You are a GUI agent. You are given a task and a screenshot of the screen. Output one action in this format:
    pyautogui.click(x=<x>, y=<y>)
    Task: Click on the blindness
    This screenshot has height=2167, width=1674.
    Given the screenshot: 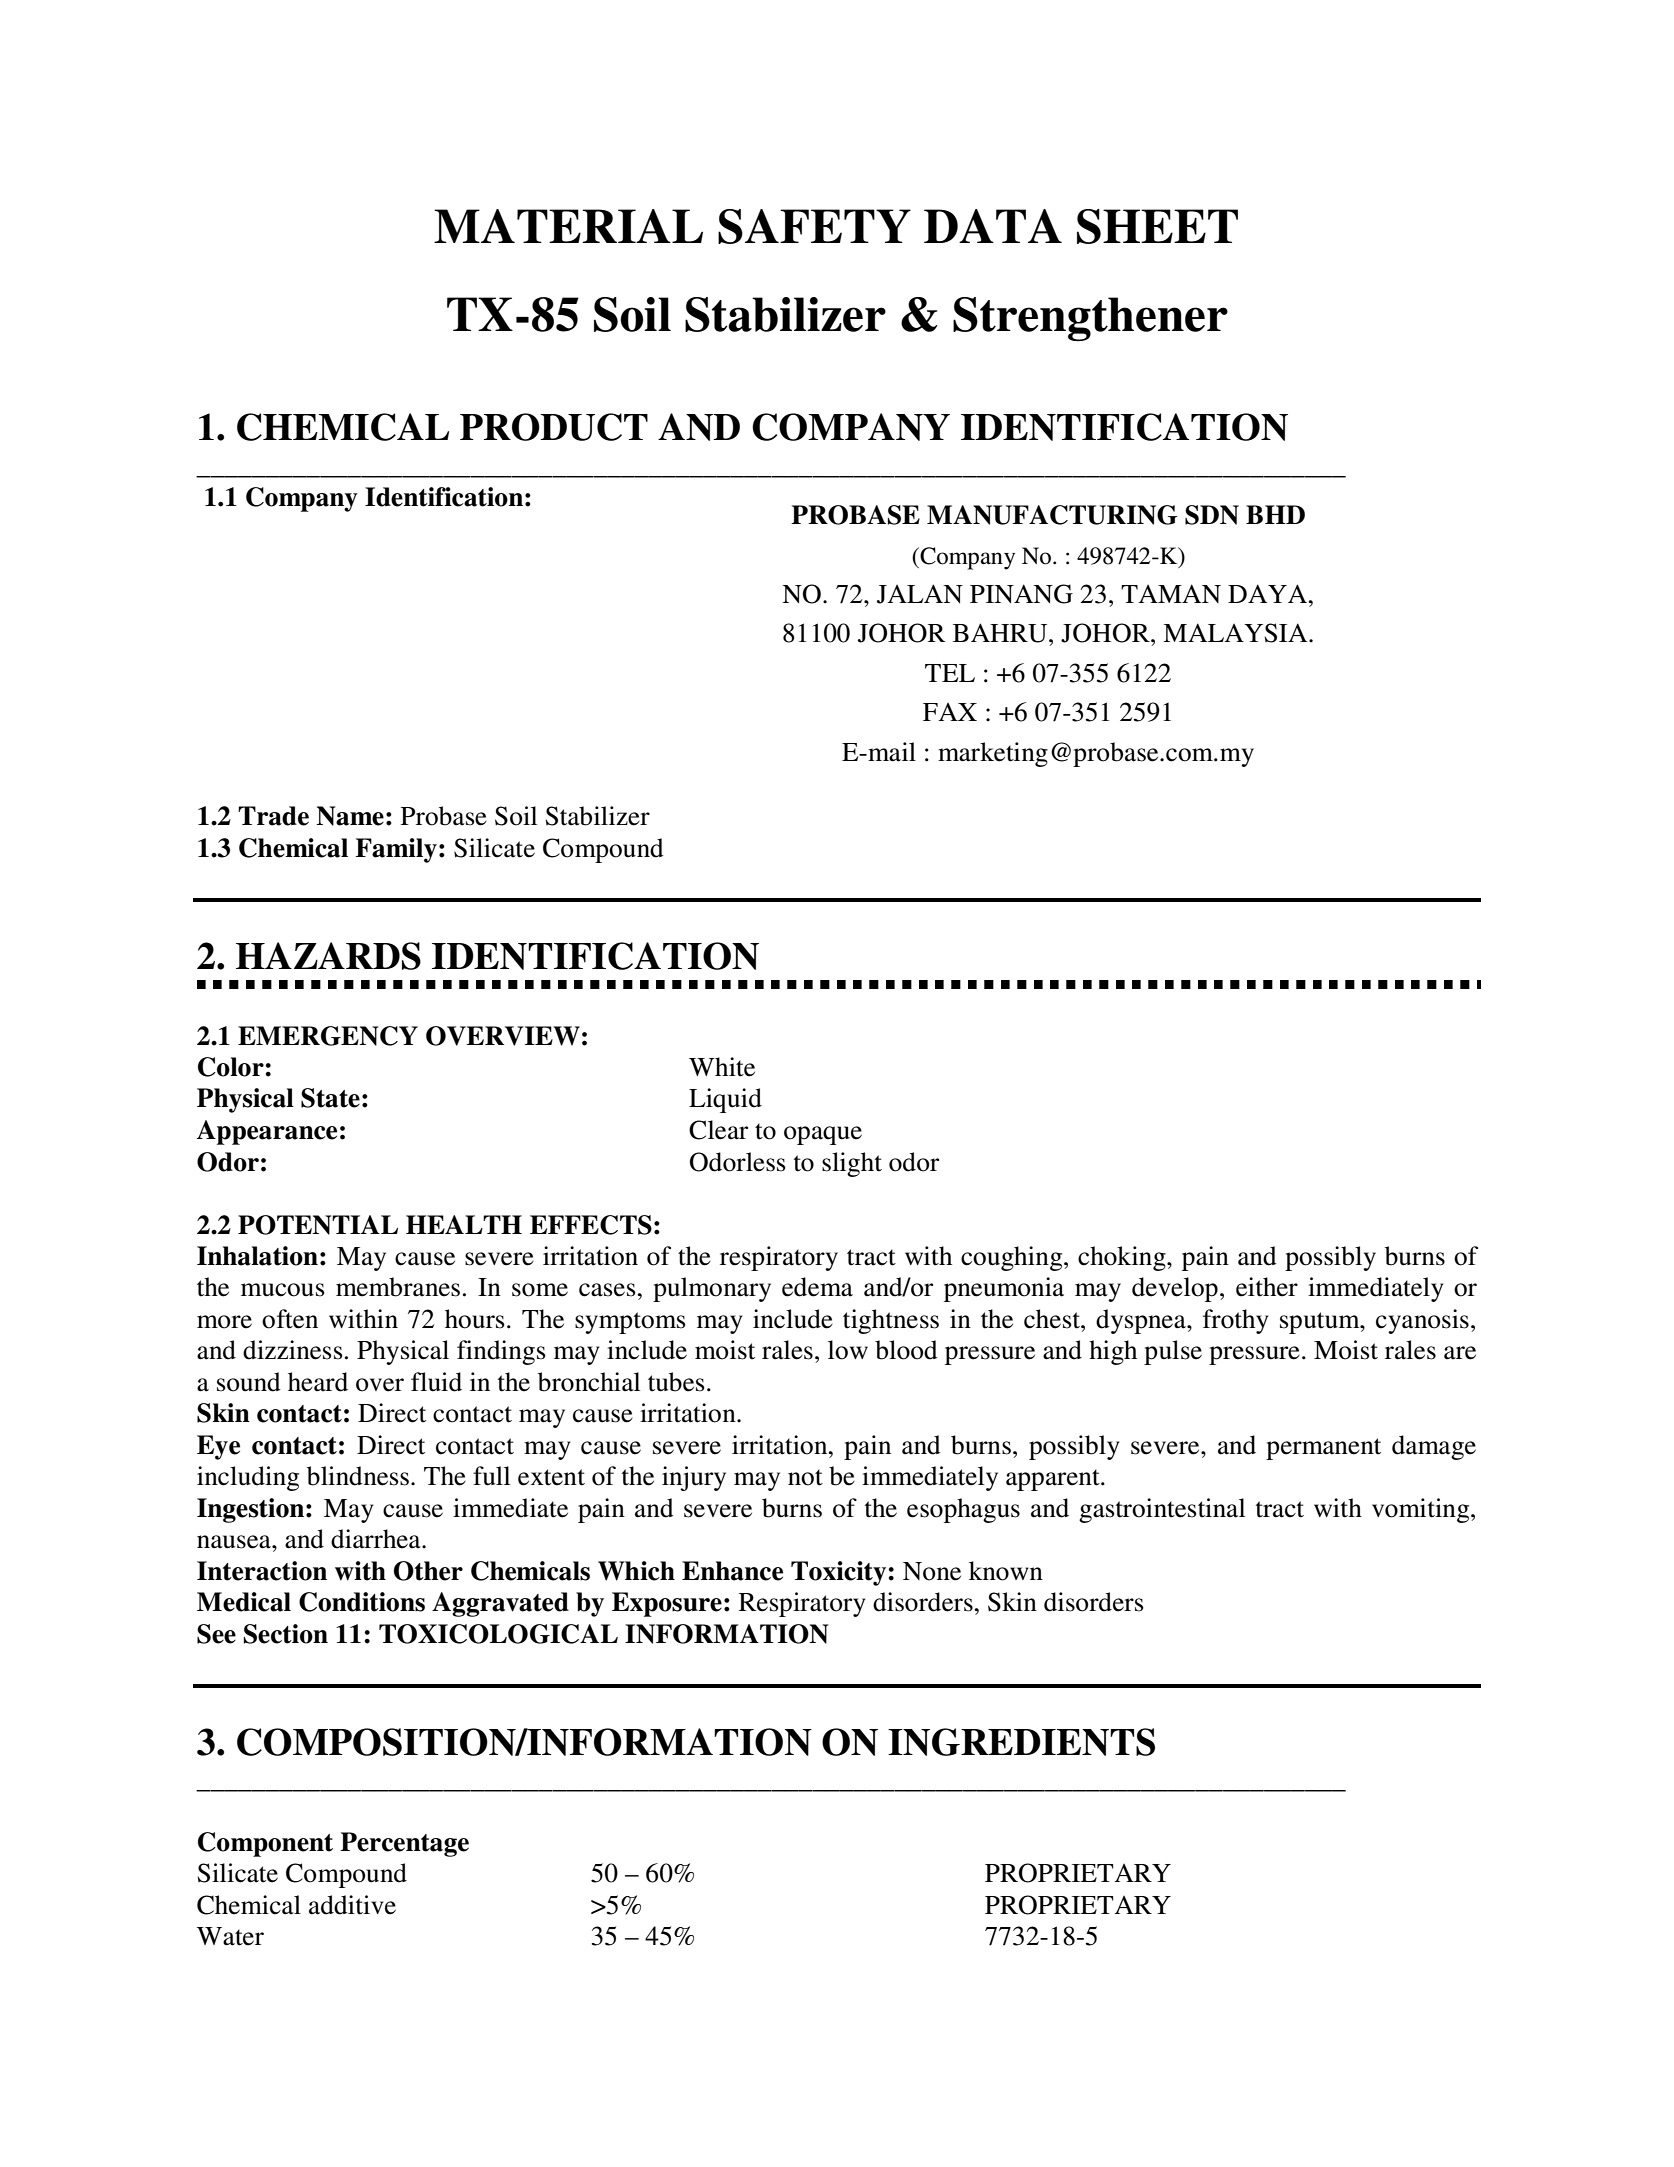 What is the action you would take?
    pyautogui.click(x=358, y=1476)
